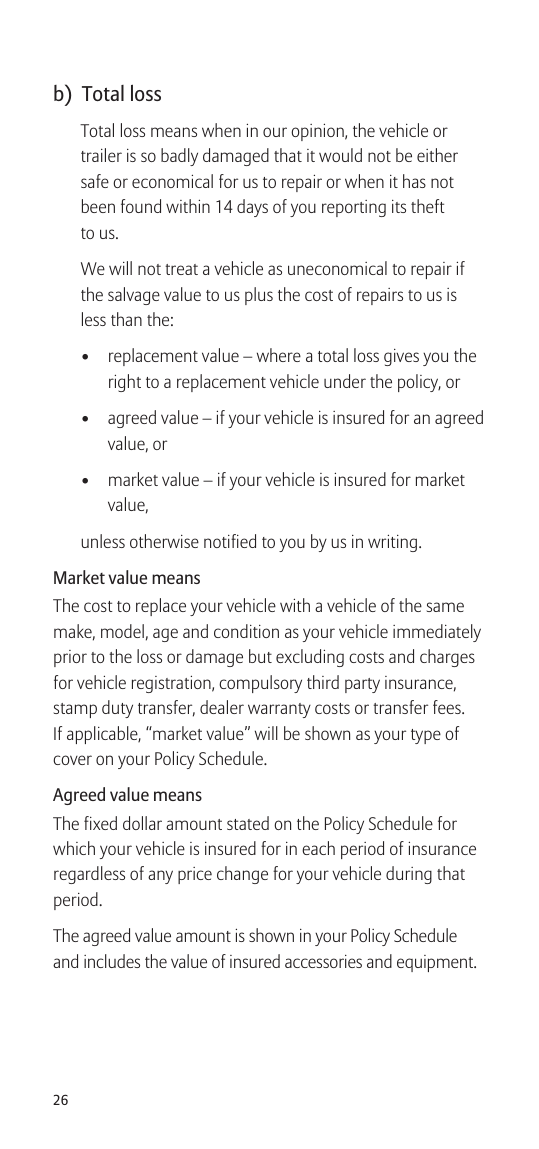 Image resolution: width=539 pixels, height=1149 pixels. I want to click on days, so click(252, 208).
